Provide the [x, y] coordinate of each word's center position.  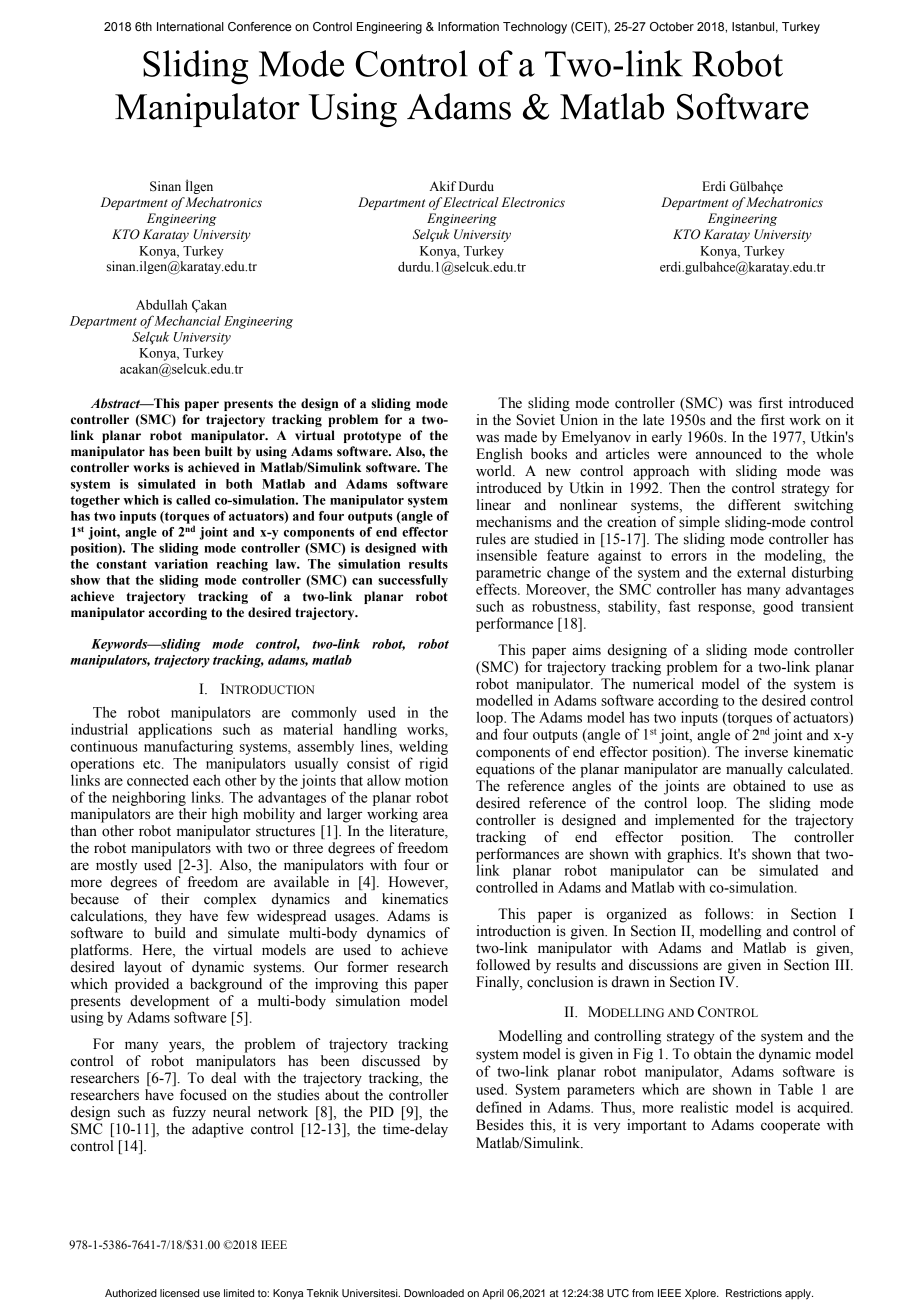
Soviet [536, 420]
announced [729, 454]
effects [497, 589]
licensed [179, 1293]
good [778, 608]
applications [175, 730]
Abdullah [162, 304]
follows [728, 914]
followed [503, 965]
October [672, 26]
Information [468, 26]
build [170, 933]
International [190, 26]
